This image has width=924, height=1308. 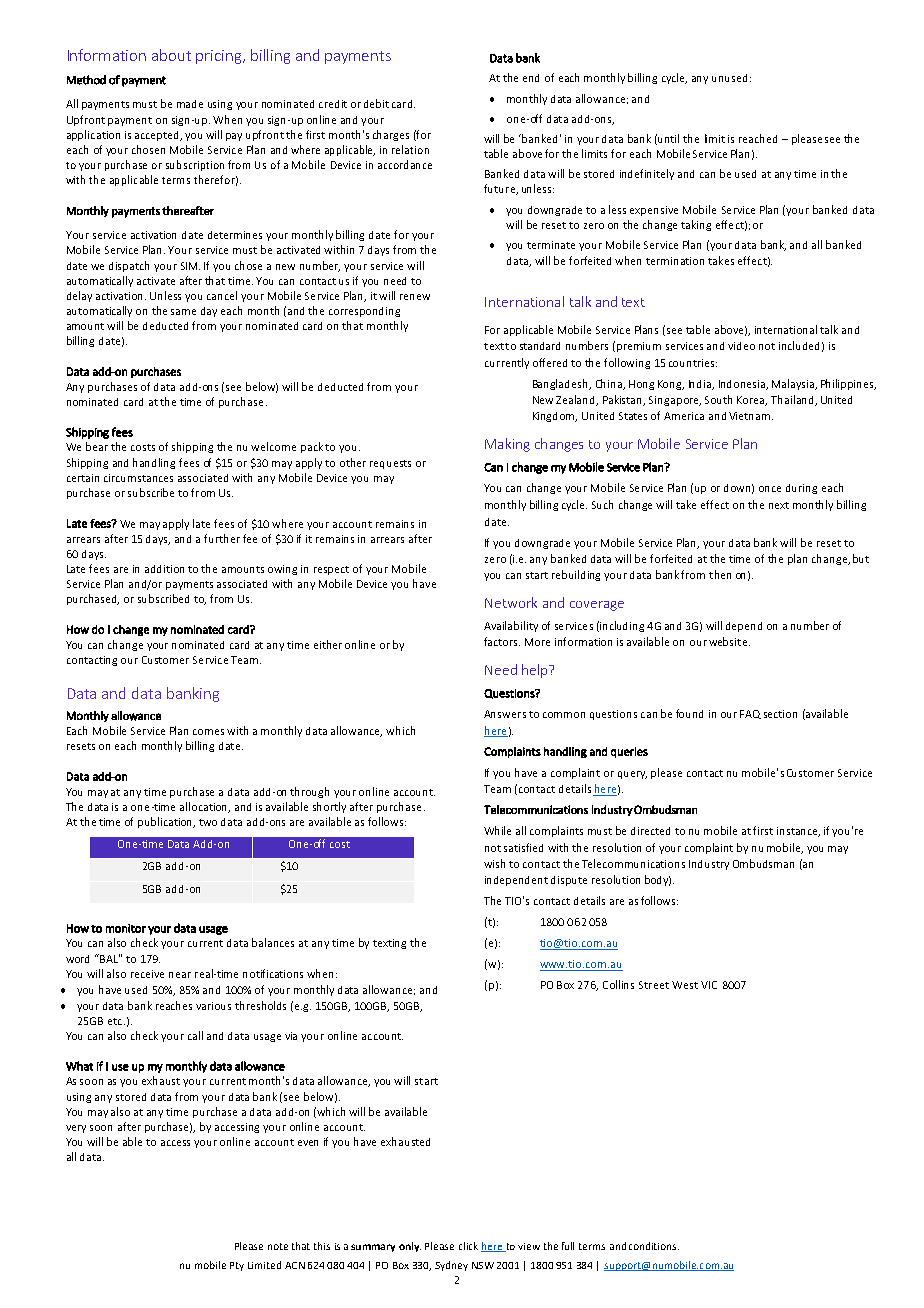 What do you see at coordinates (376, 103) in the image?
I see `debit` at bounding box center [376, 103].
